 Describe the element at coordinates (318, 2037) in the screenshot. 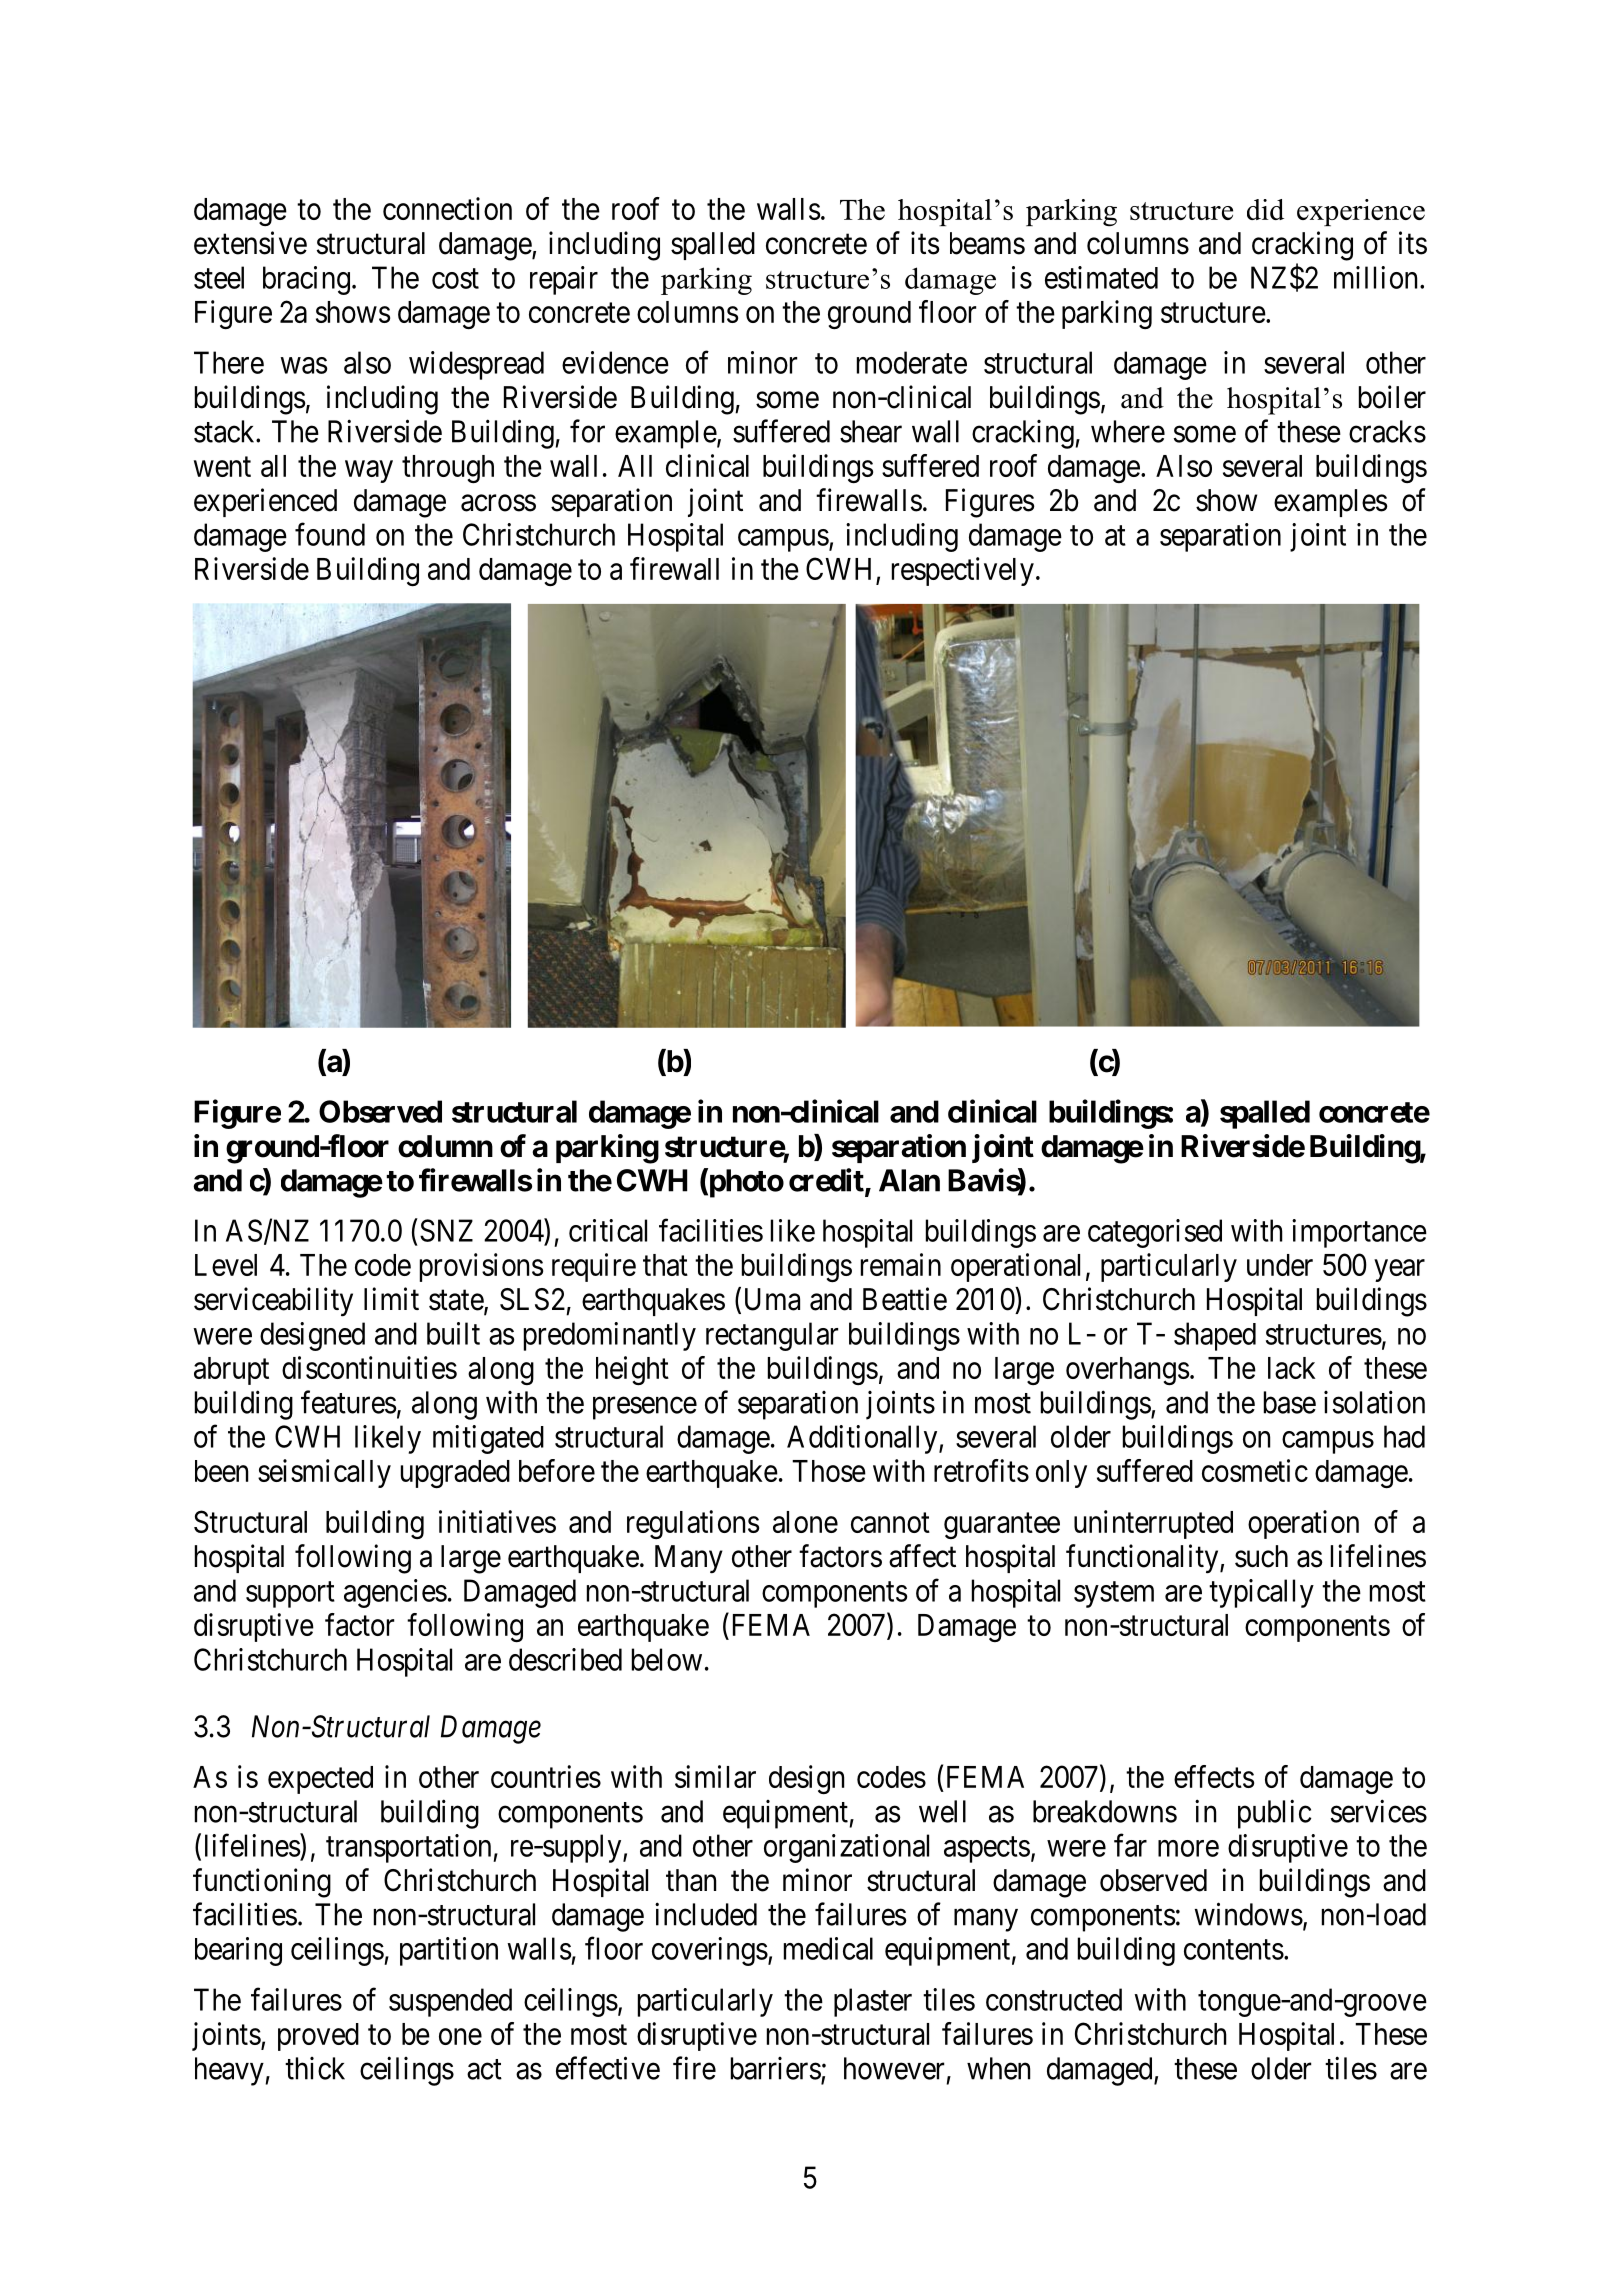

I see `proved` at that location.
